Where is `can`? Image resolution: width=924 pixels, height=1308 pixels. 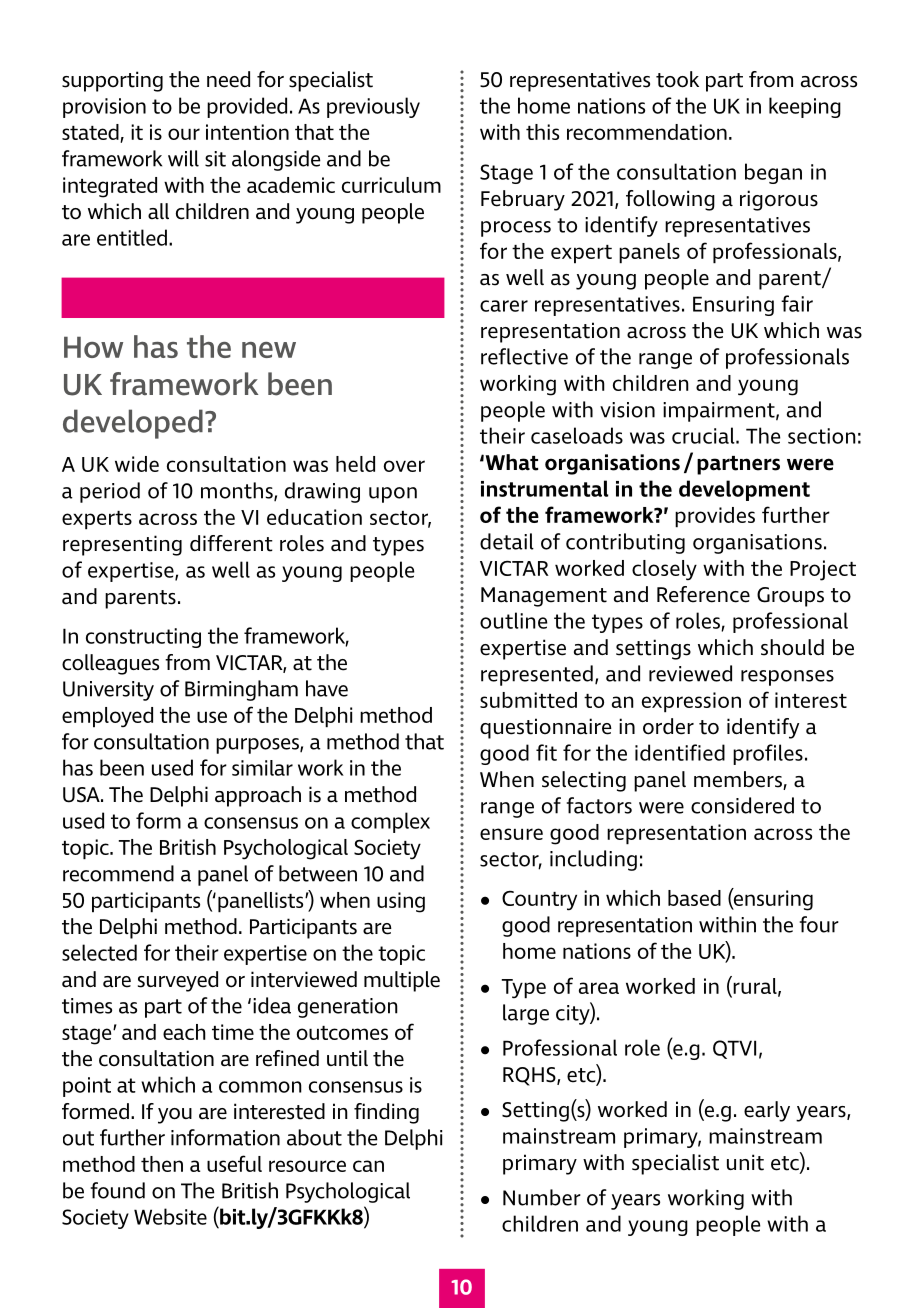 can is located at coordinates (368, 1166).
